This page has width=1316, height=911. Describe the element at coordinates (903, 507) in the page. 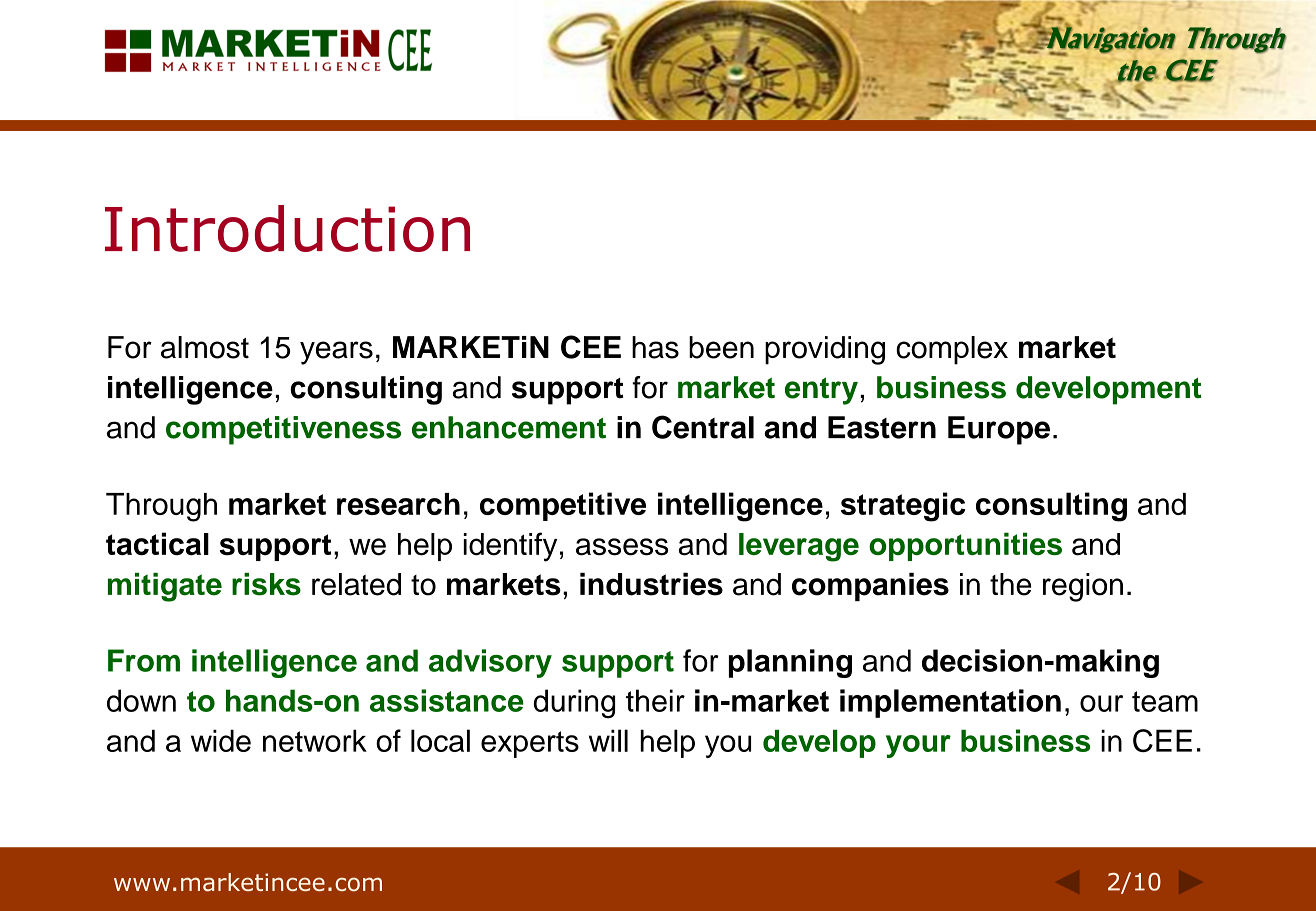

I see `strategic` at that location.
